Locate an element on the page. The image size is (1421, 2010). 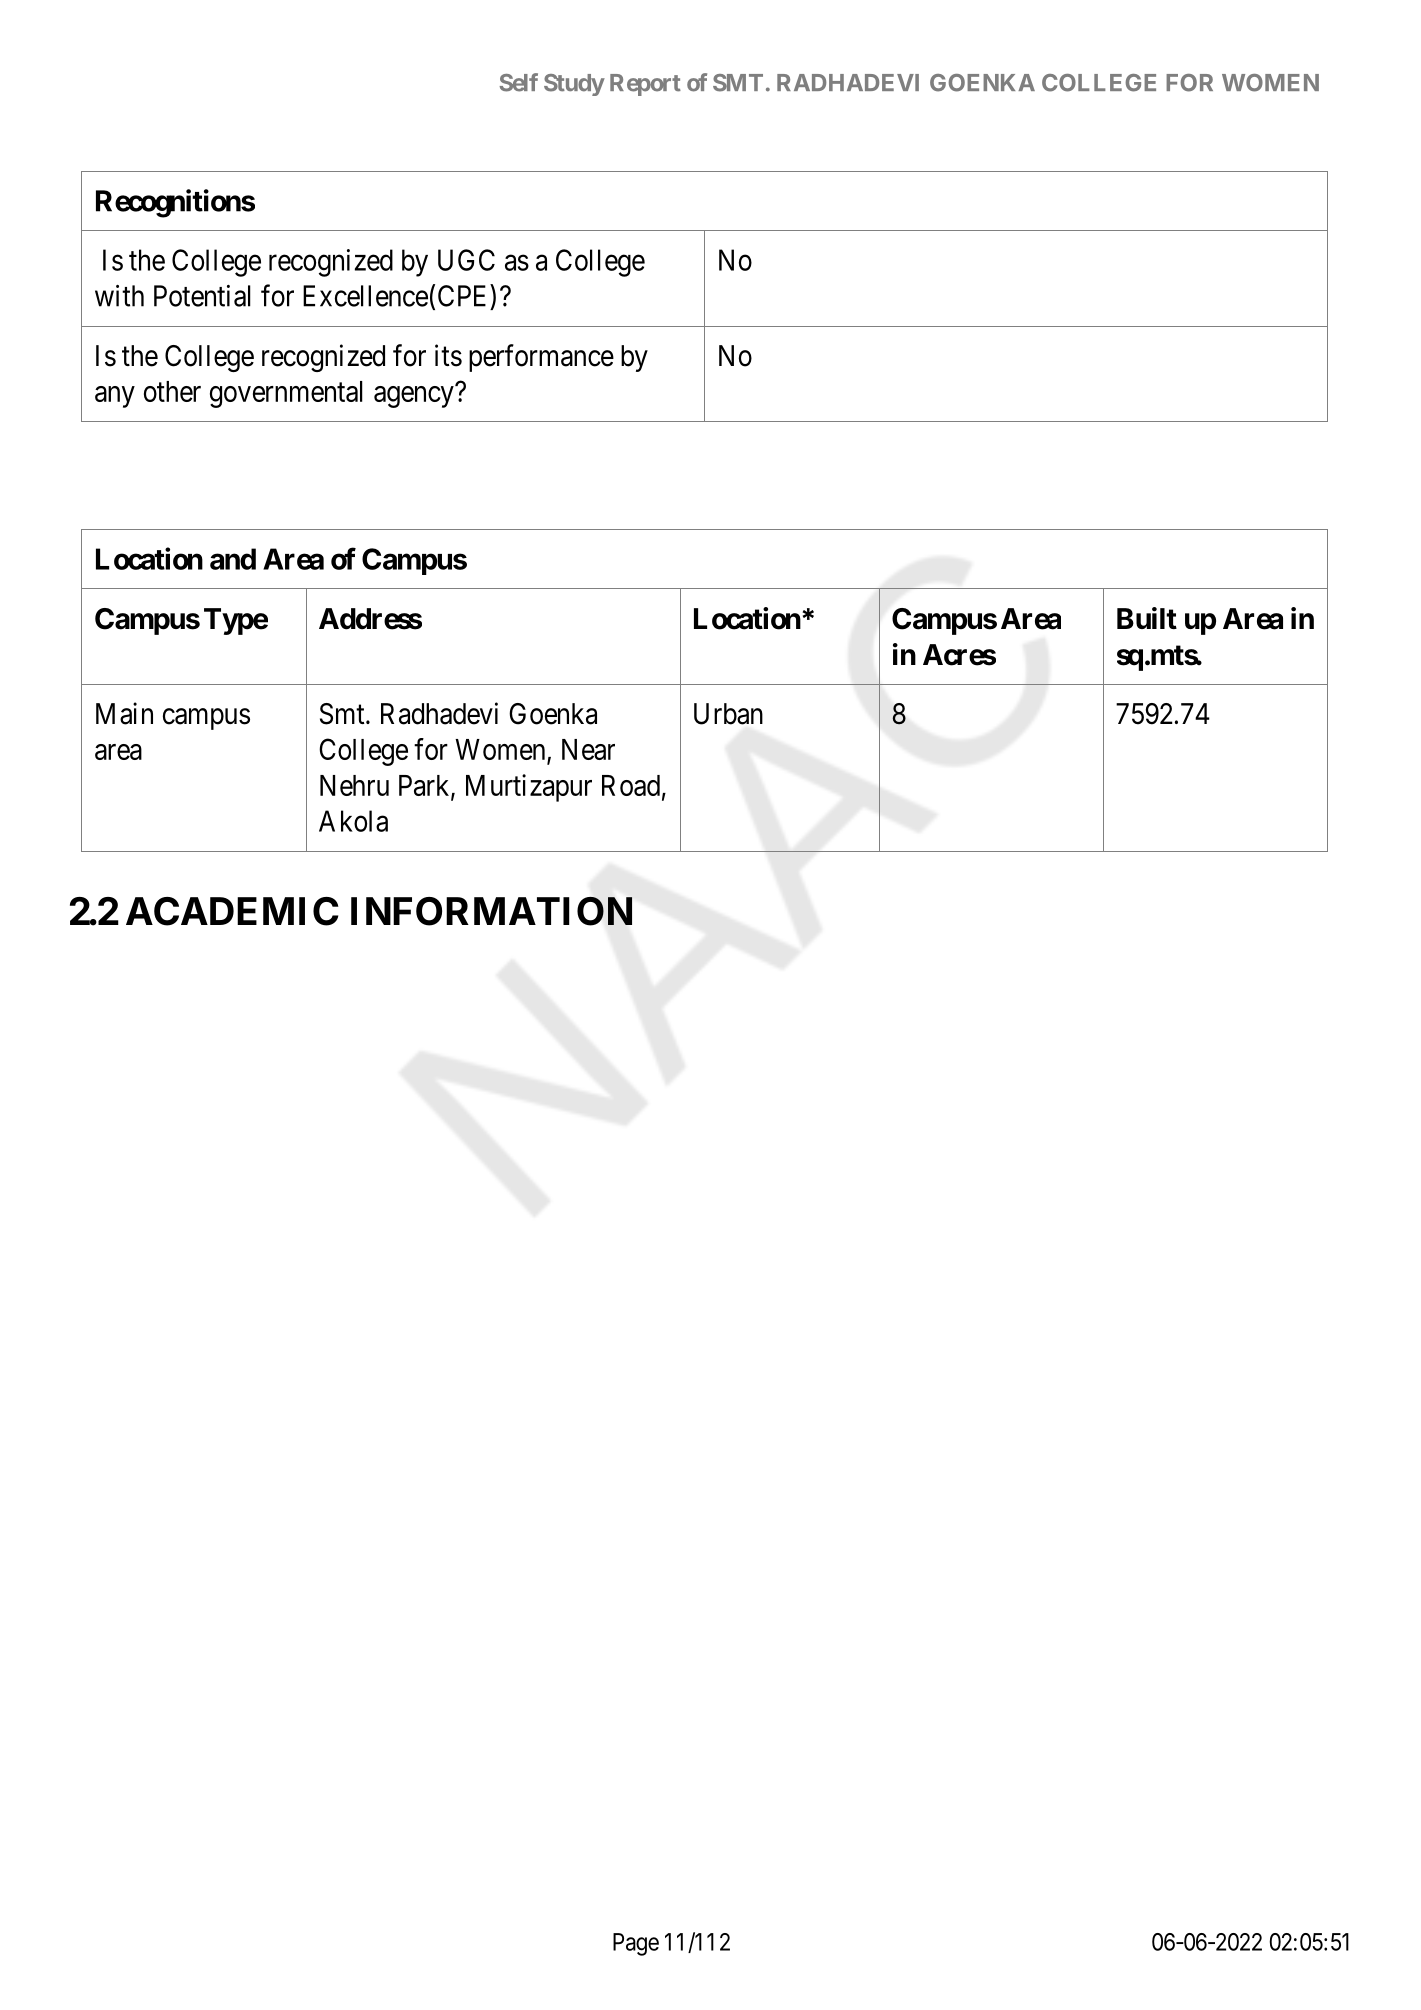
Report is located at coordinates (645, 85).
